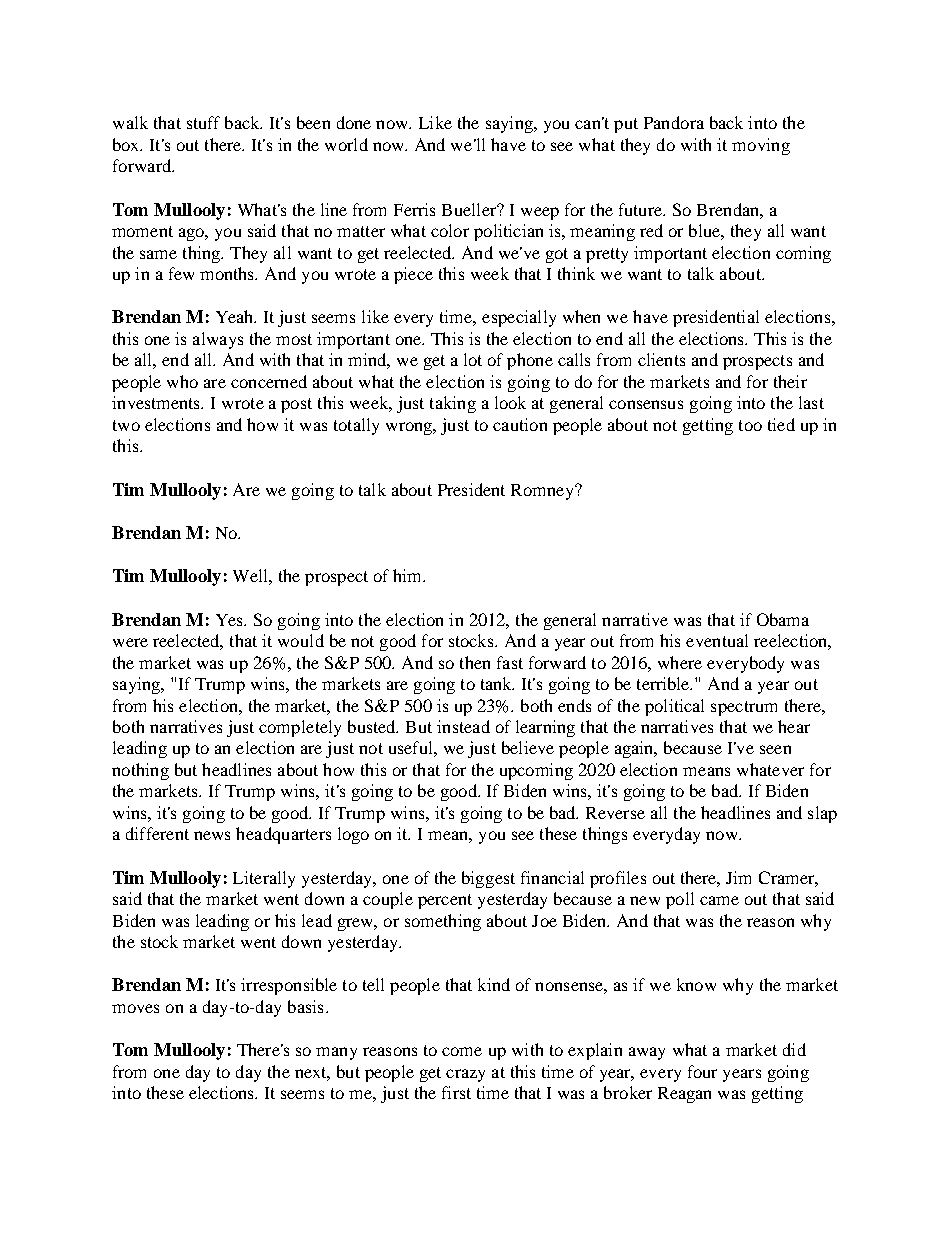 The height and width of the page is (1233, 952). I want to click on Obama, so click(783, 619).
